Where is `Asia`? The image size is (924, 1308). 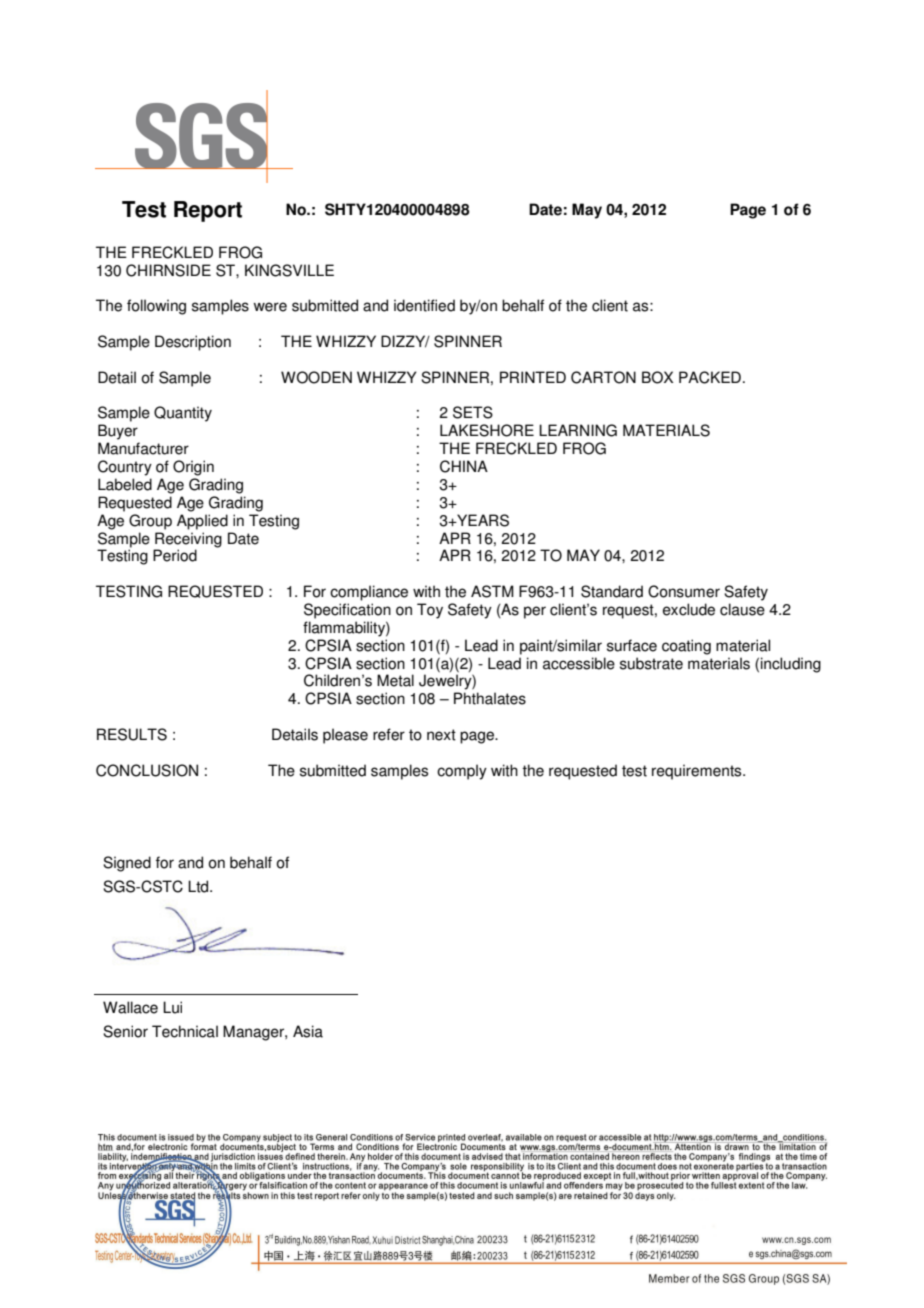 Asia is located at coordinates (308, 1031).
